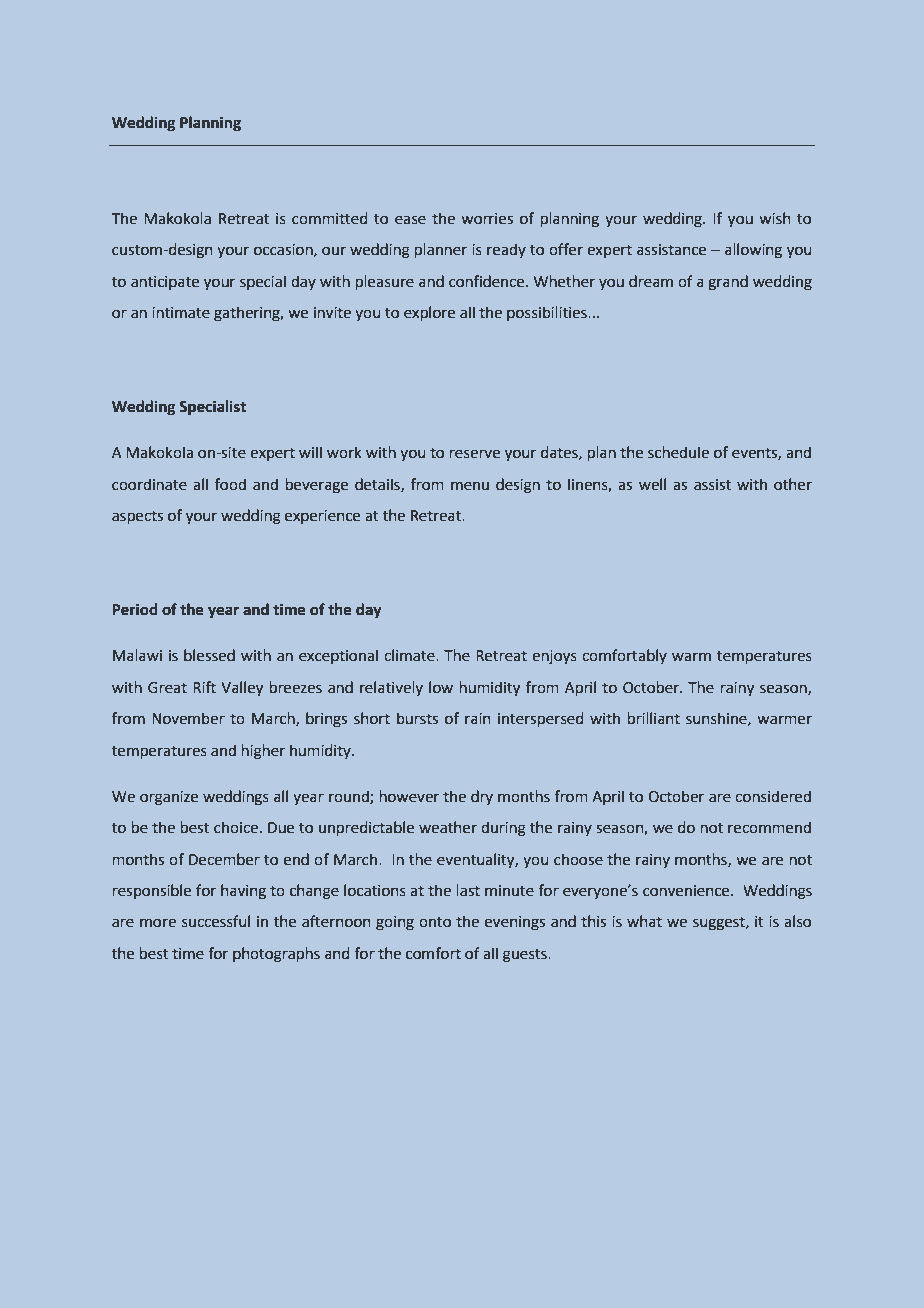 The width and height of the screenshot is (924, 1308). I want to click on bursts, so click(417, 718).
